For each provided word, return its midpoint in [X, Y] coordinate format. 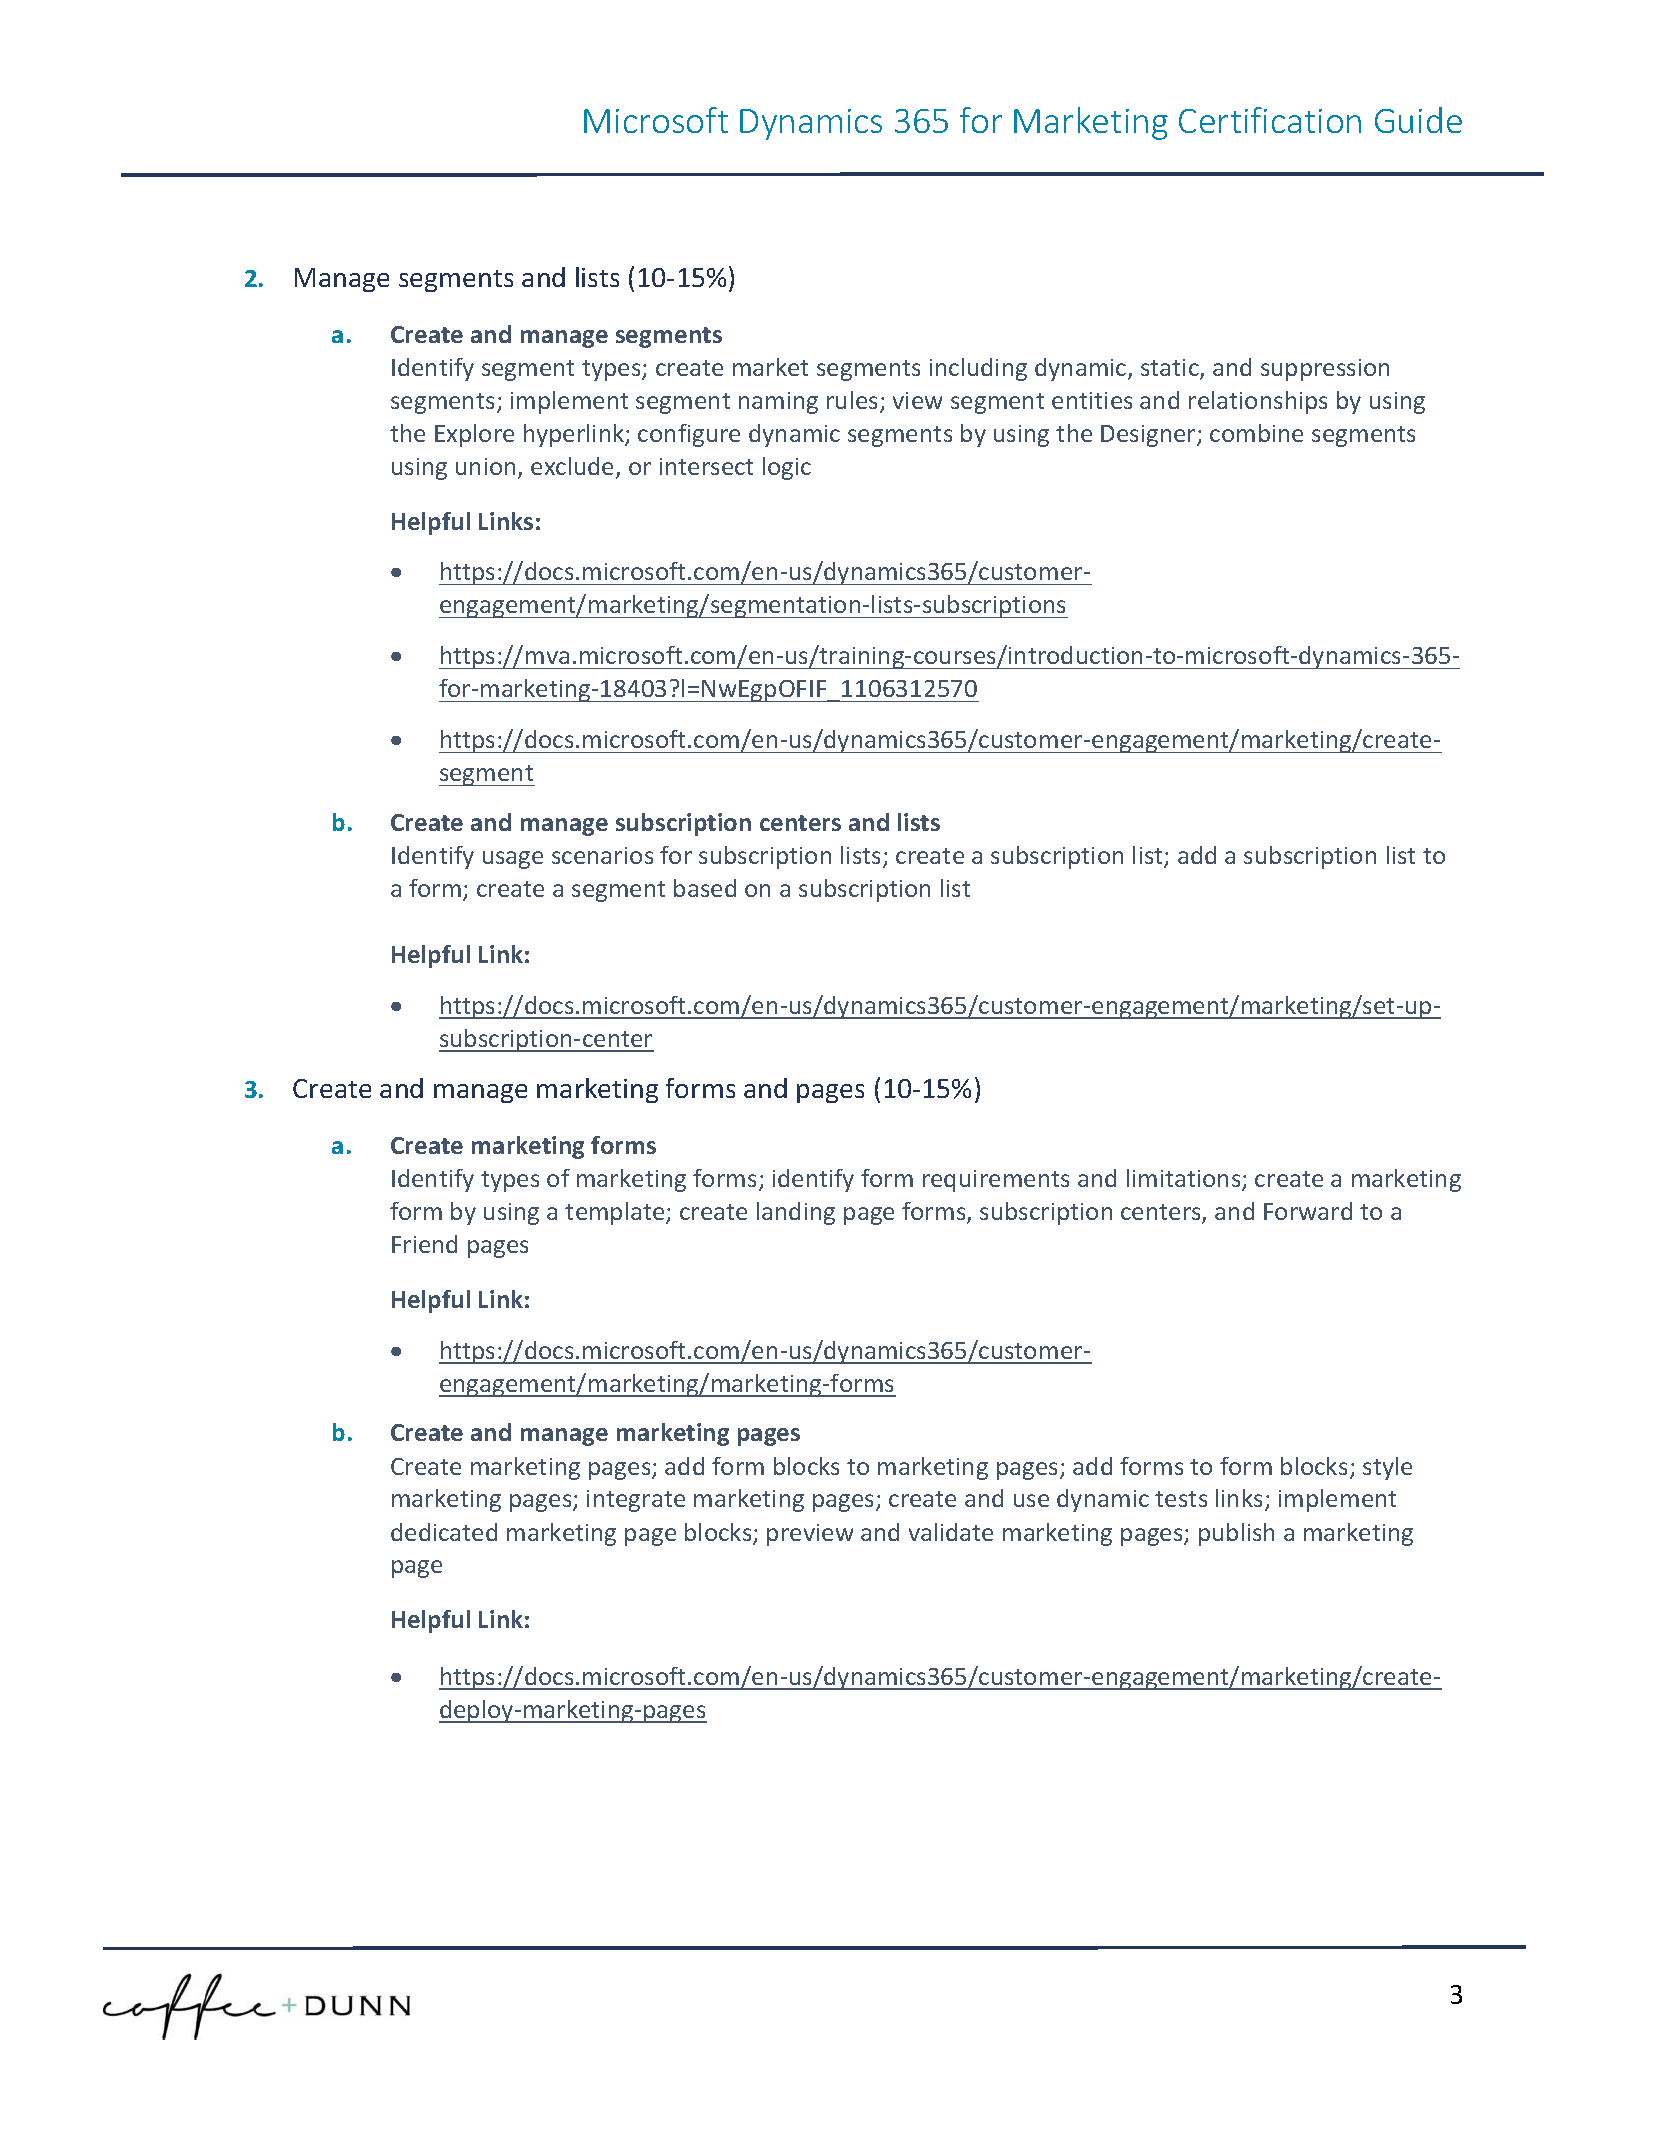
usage [513, 860]
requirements [996, 1181]
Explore [474, 435]
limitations [1185, 1179]
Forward [1308, 1211]
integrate [636, 1501]
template [616, 1213]
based [705, 888]
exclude [574, 467]
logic [787, 468]
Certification [1270, 120]
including [978, 369]
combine [1256, 433]
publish [1236, 1534]
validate [951, 1532]
